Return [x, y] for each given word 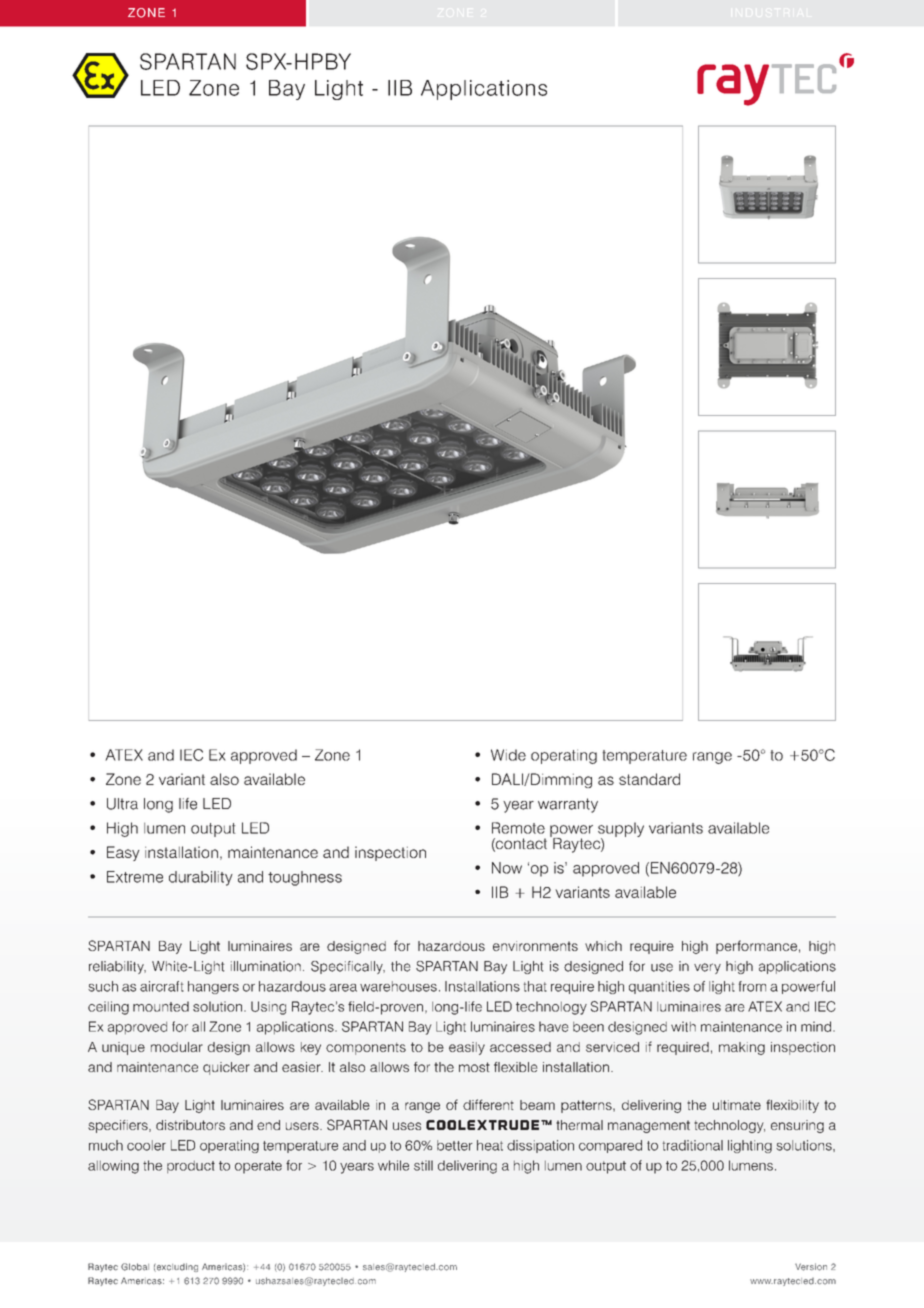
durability [201, 878]
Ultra [122, 804]
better [455, 1145]
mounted [161, 1006]
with [683, 1026]
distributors [190, 1125]
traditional [693, 1145]
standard [649, 779]
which [603, 946]
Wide [508, 755]
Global [135, 1267]
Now [507, 868]
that [535, 986]
